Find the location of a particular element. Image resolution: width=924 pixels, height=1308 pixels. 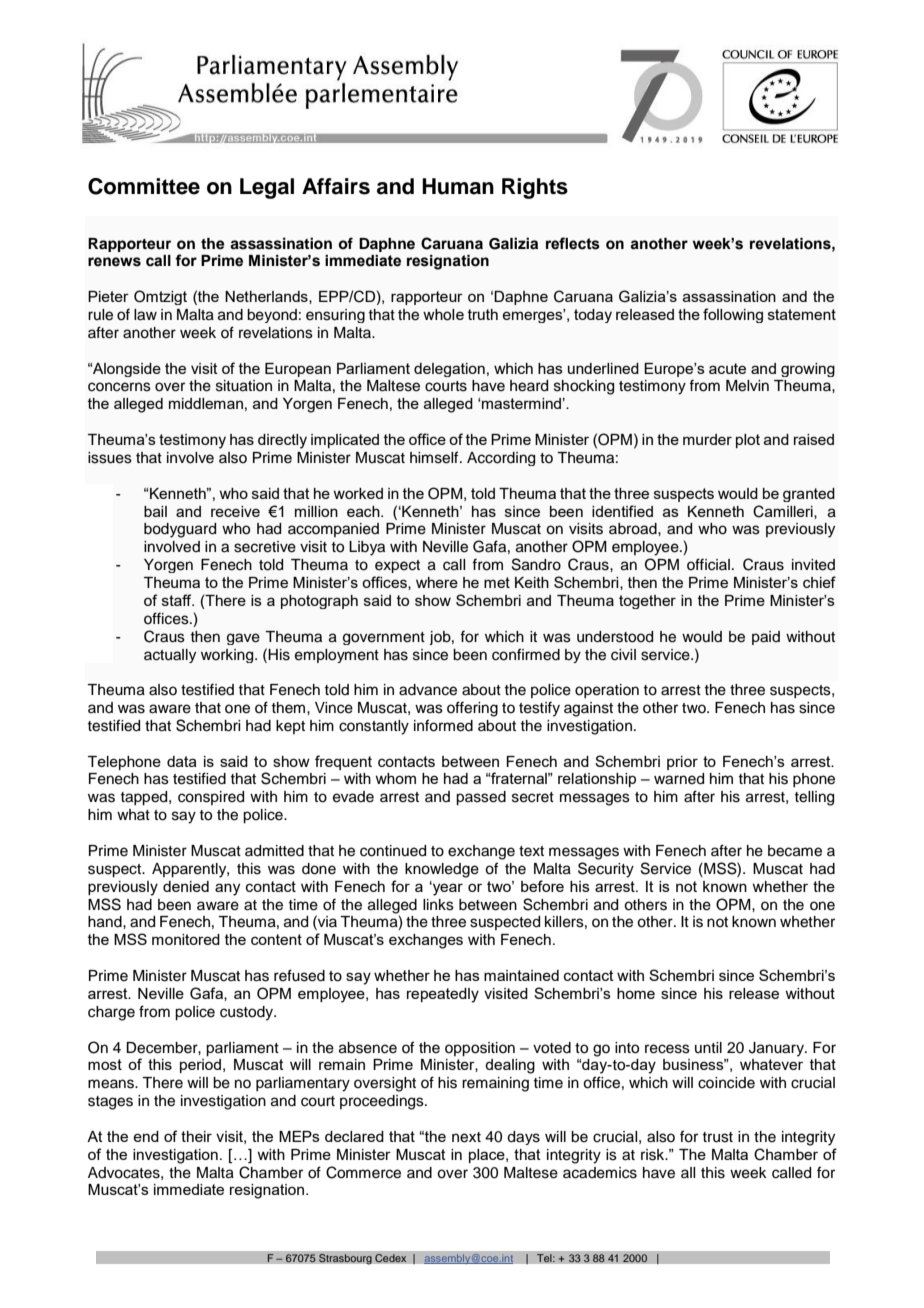

links is located at coordinates (438, 905).
